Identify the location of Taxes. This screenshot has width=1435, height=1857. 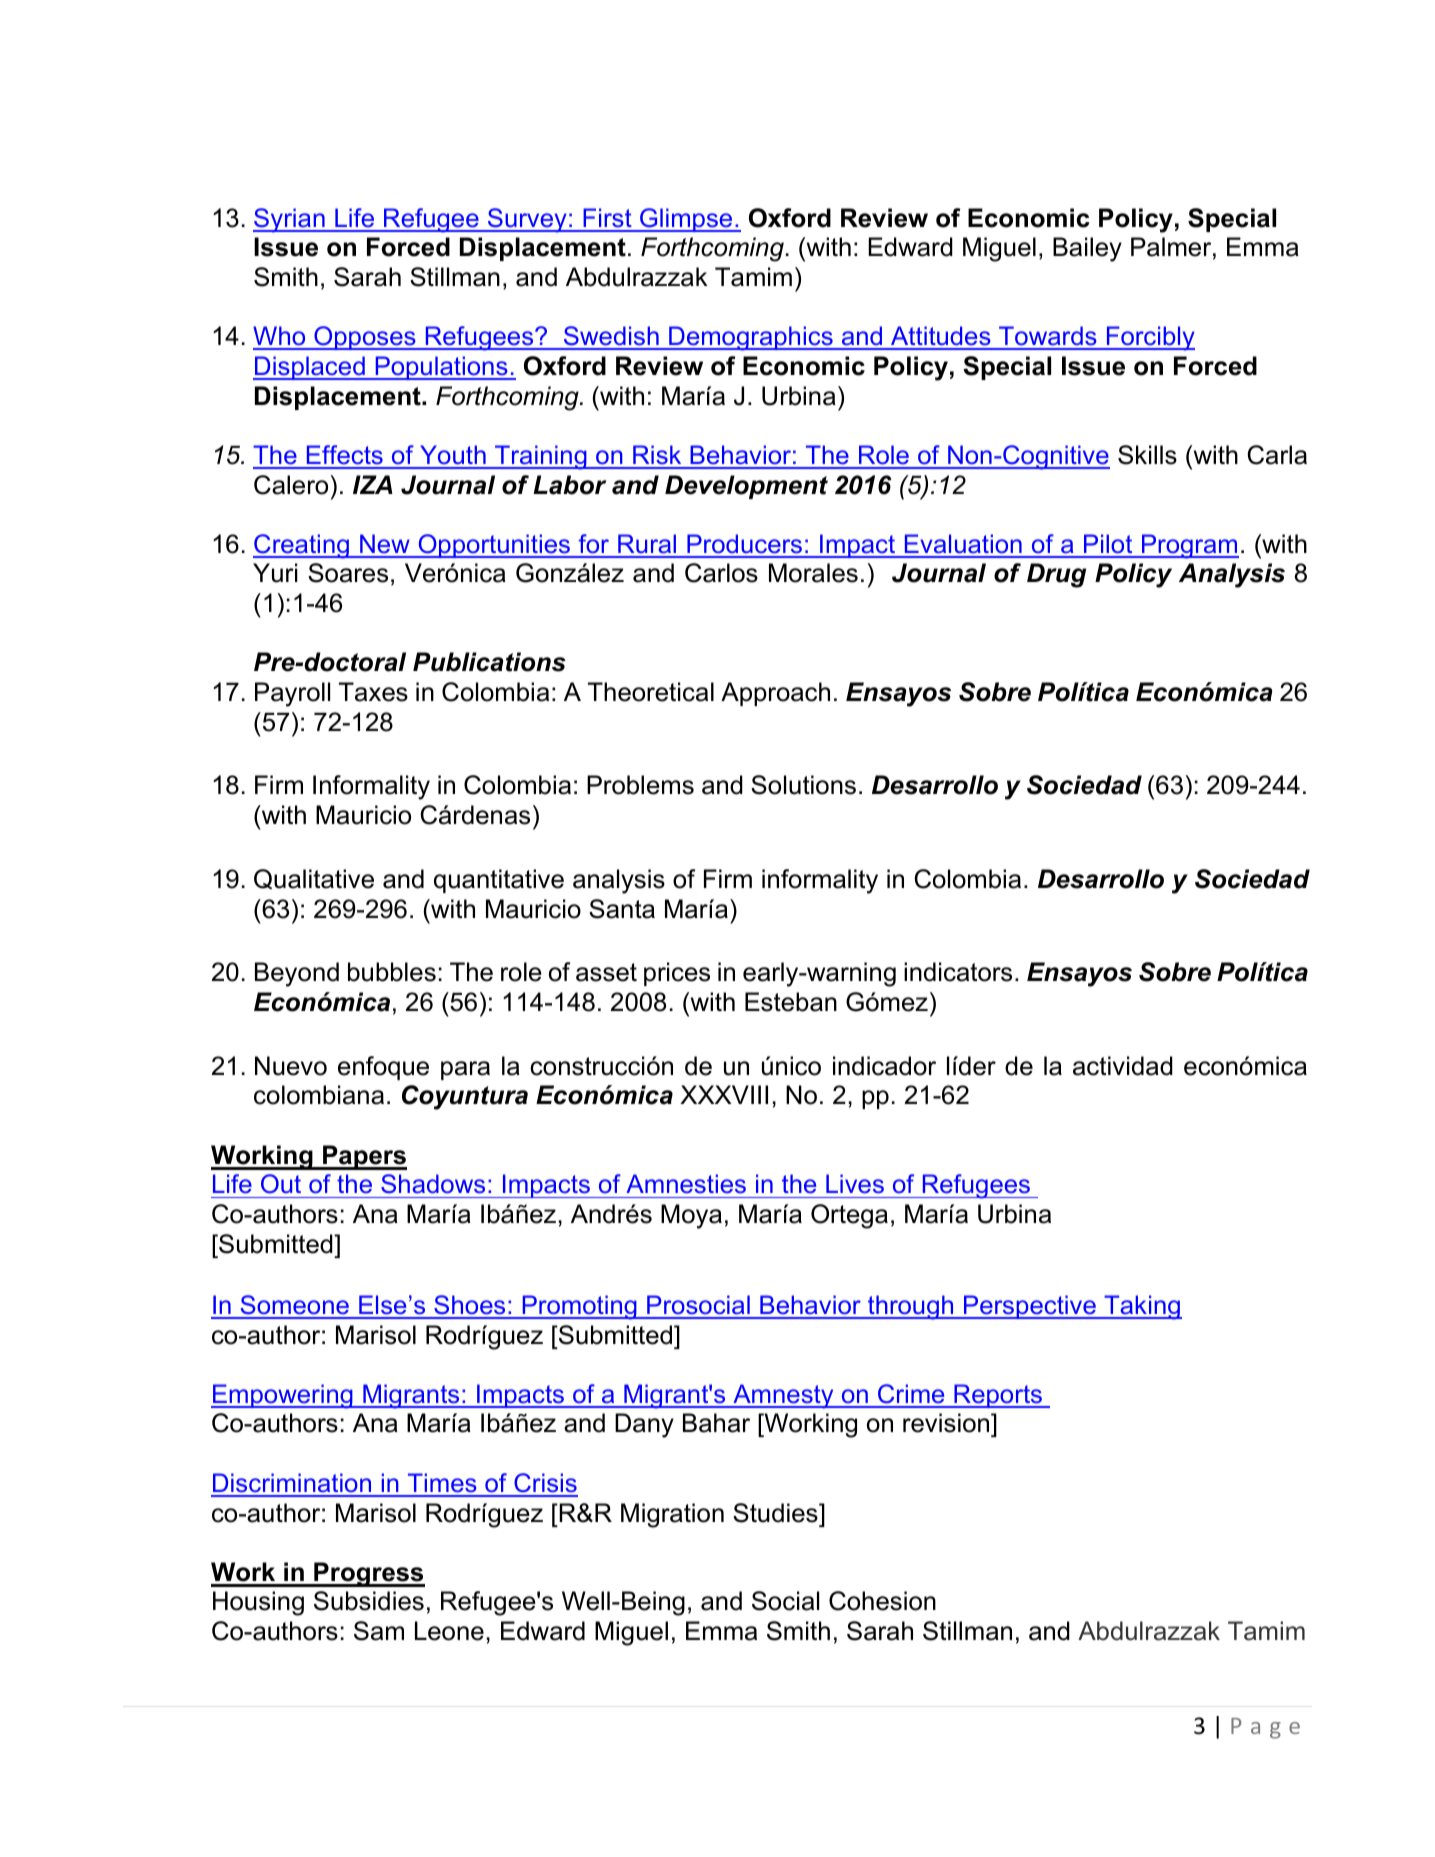
(373, 692).
